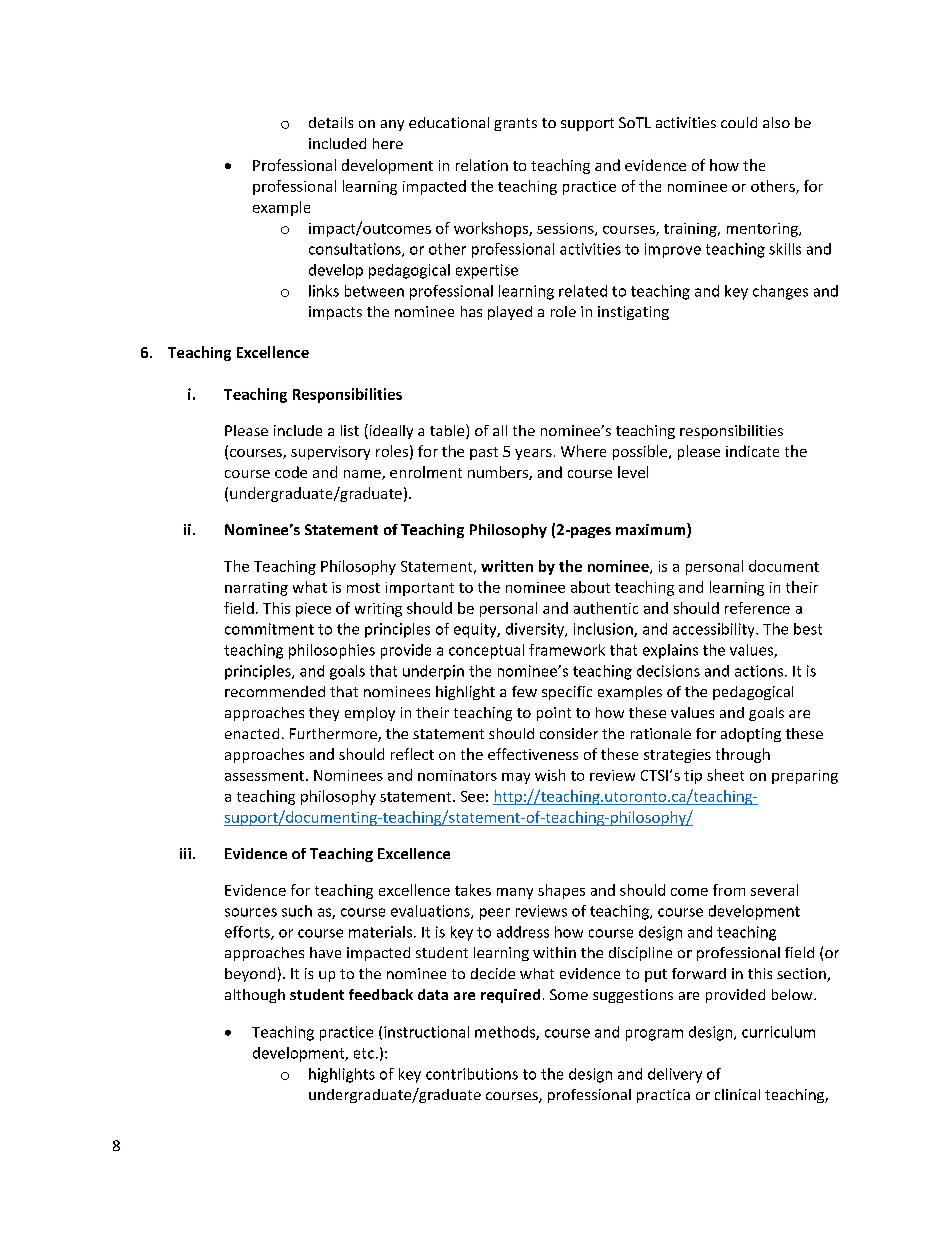  Describe the element at coordinates (729, 890) in the page. I see `from` at that location.
